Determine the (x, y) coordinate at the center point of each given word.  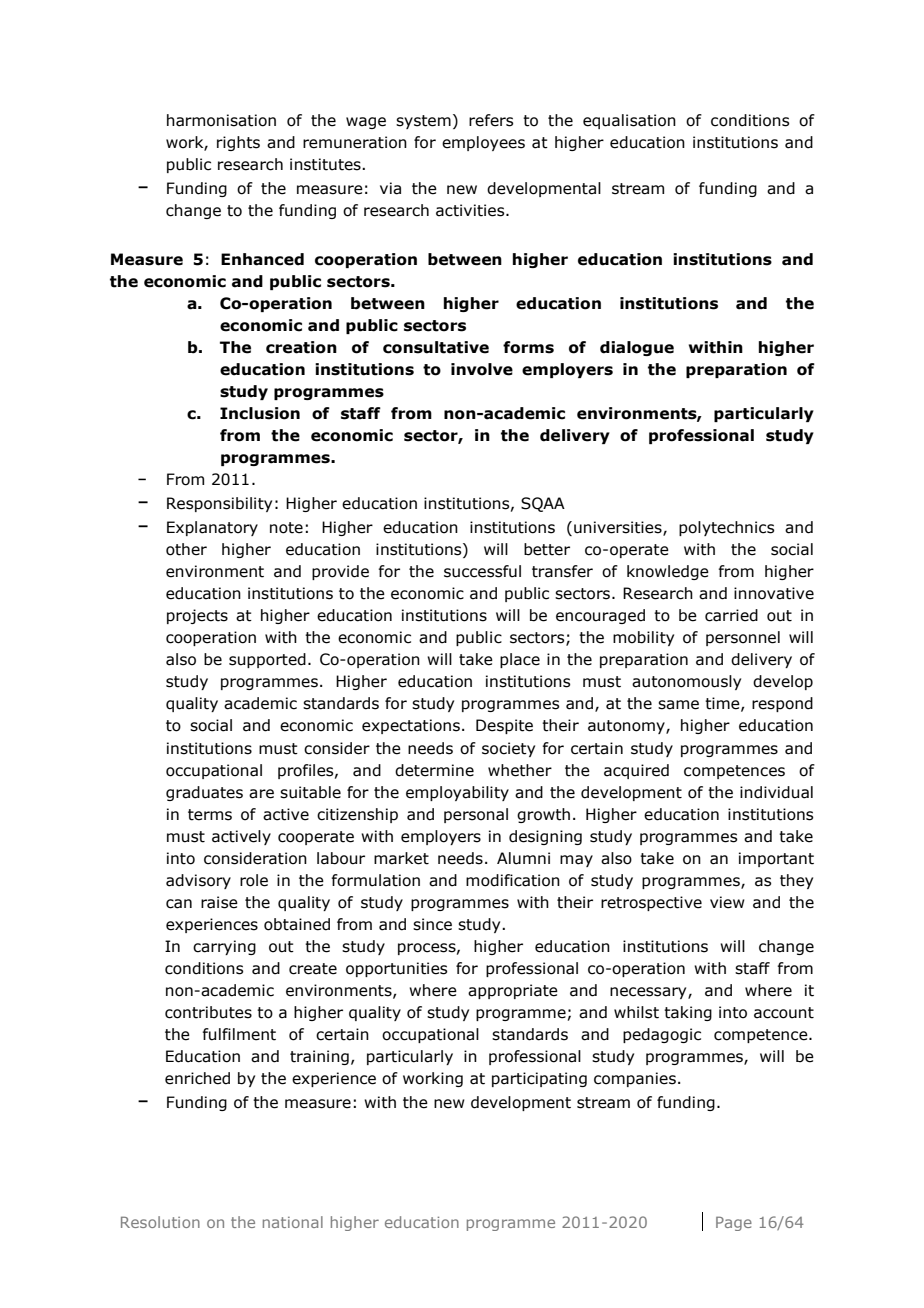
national (293, 1222)
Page (734, 1223)
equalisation (629, 121)
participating (539, 1079)
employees (483, 143)
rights (238, 143)
